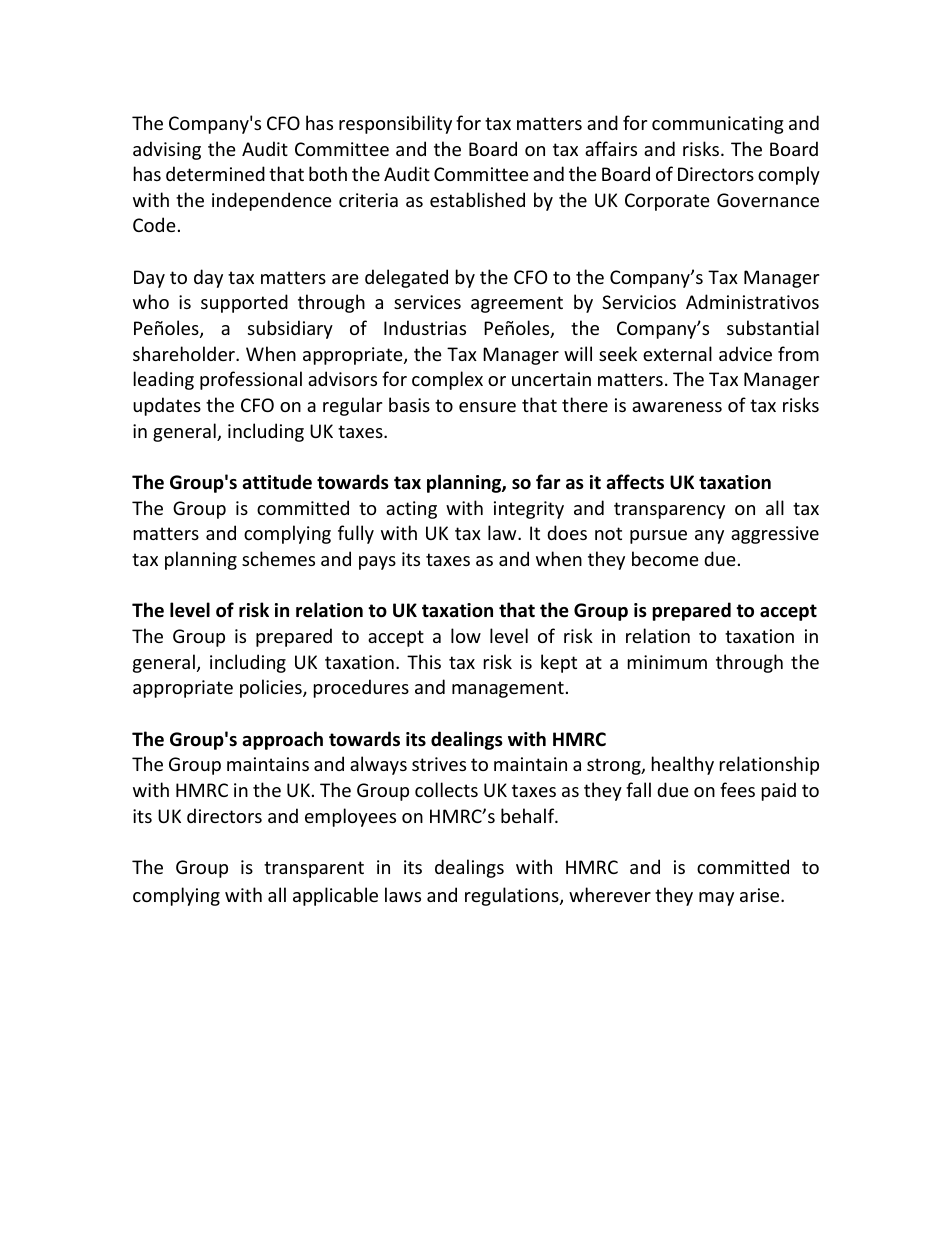 The height and width of the image is (1233, 952). What do you see at coordinates (669, 510) in the image?
I see `transparency` at bounding box center [669, 510].
